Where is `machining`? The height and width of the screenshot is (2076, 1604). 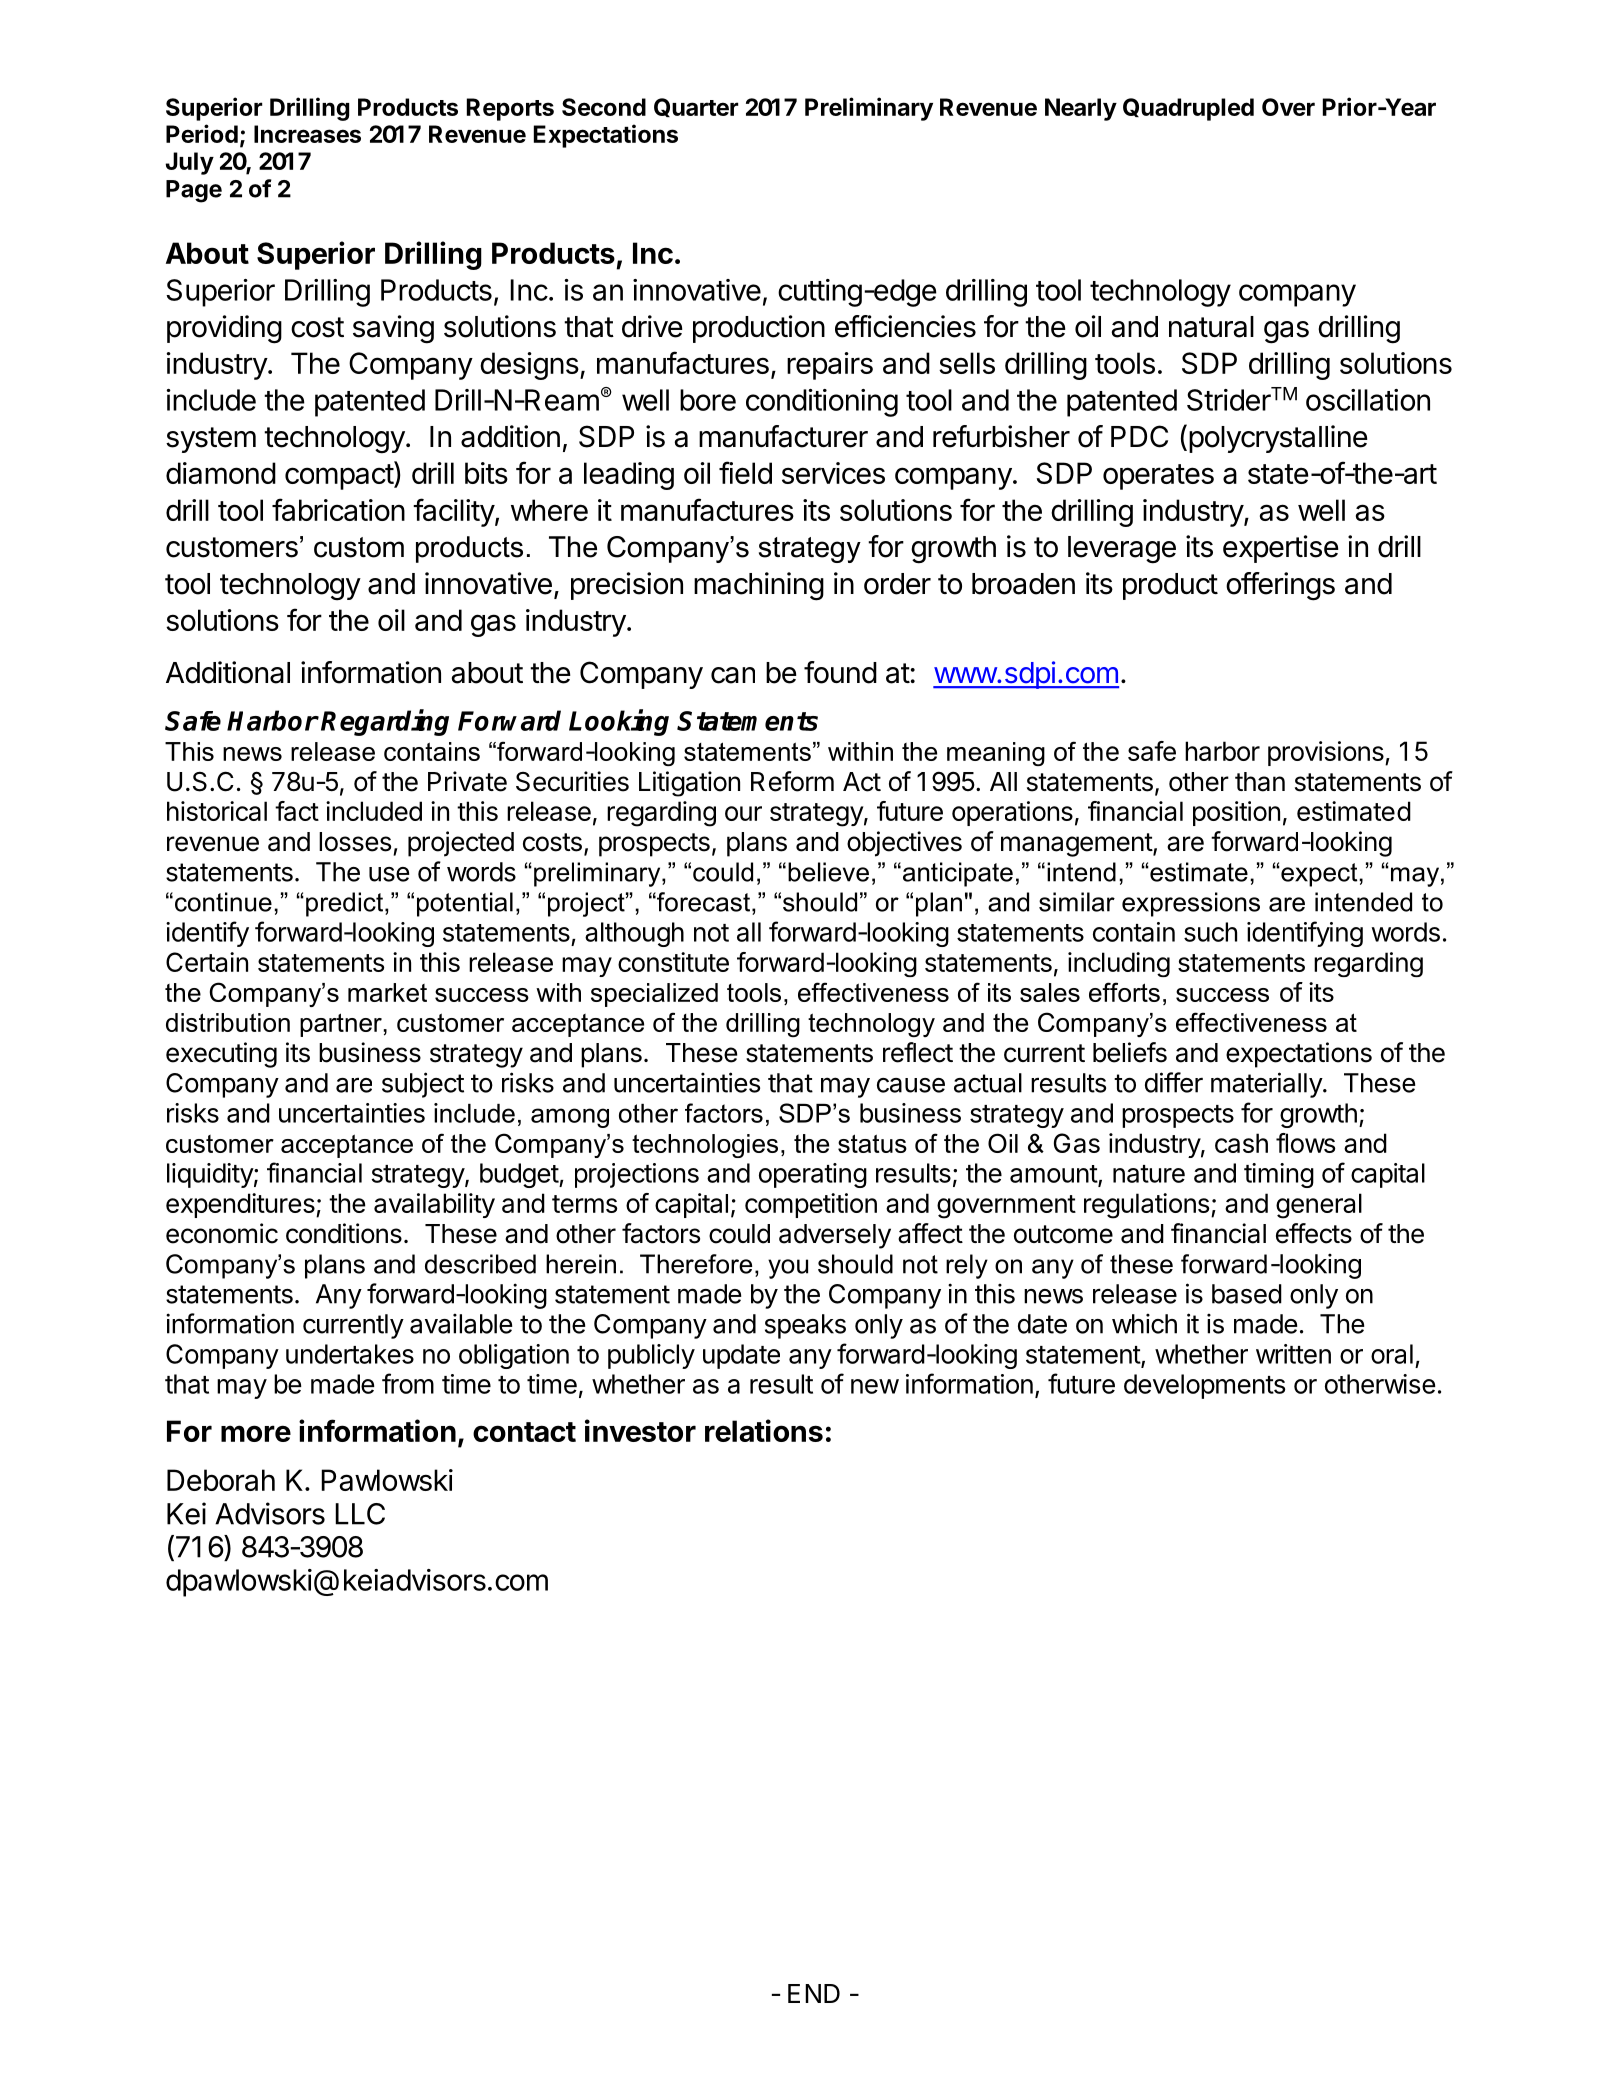
machining is located at coordinates (759, 586).
